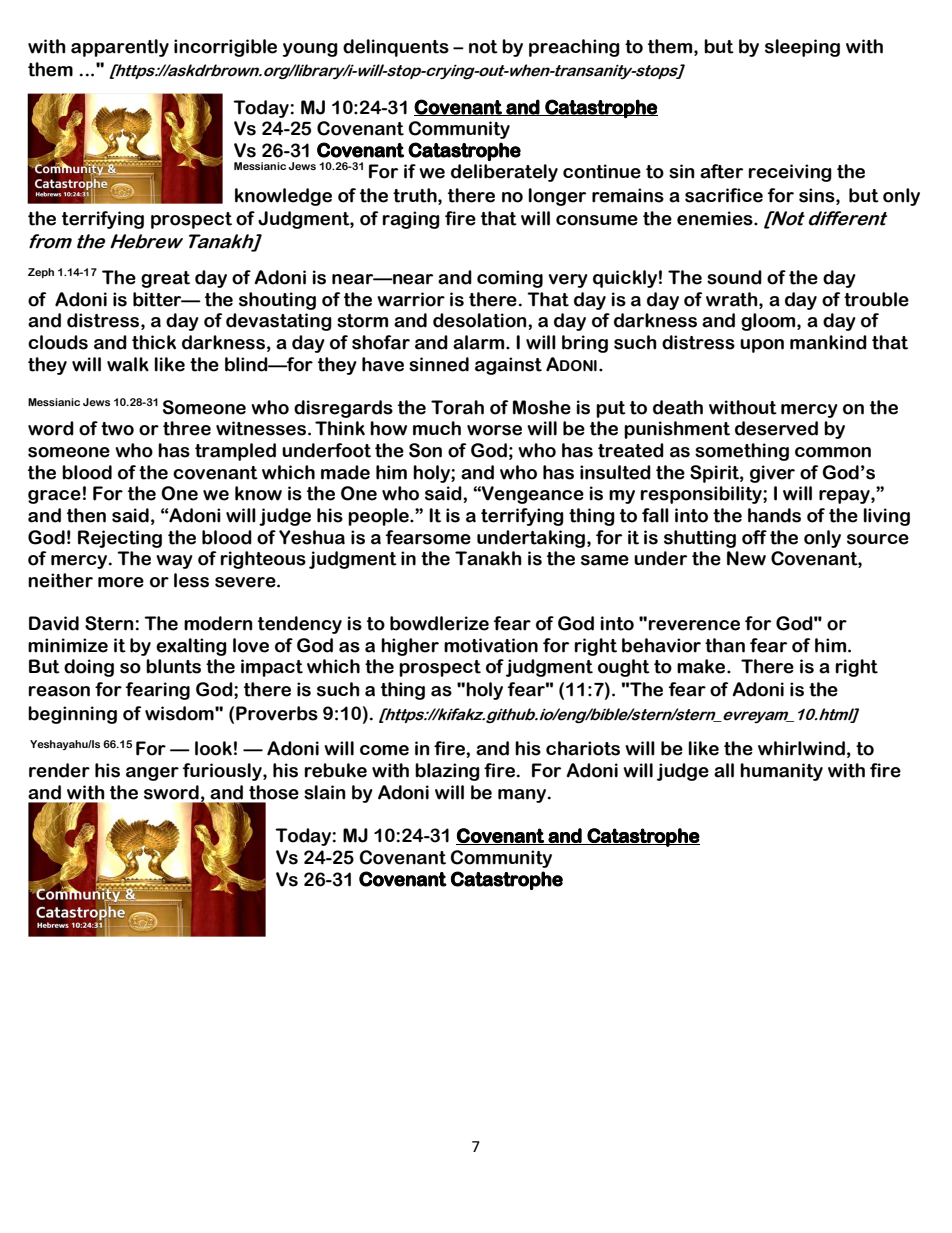 The height and width of the document is (1233, 952). I want to click on great, so click(165, 279).
